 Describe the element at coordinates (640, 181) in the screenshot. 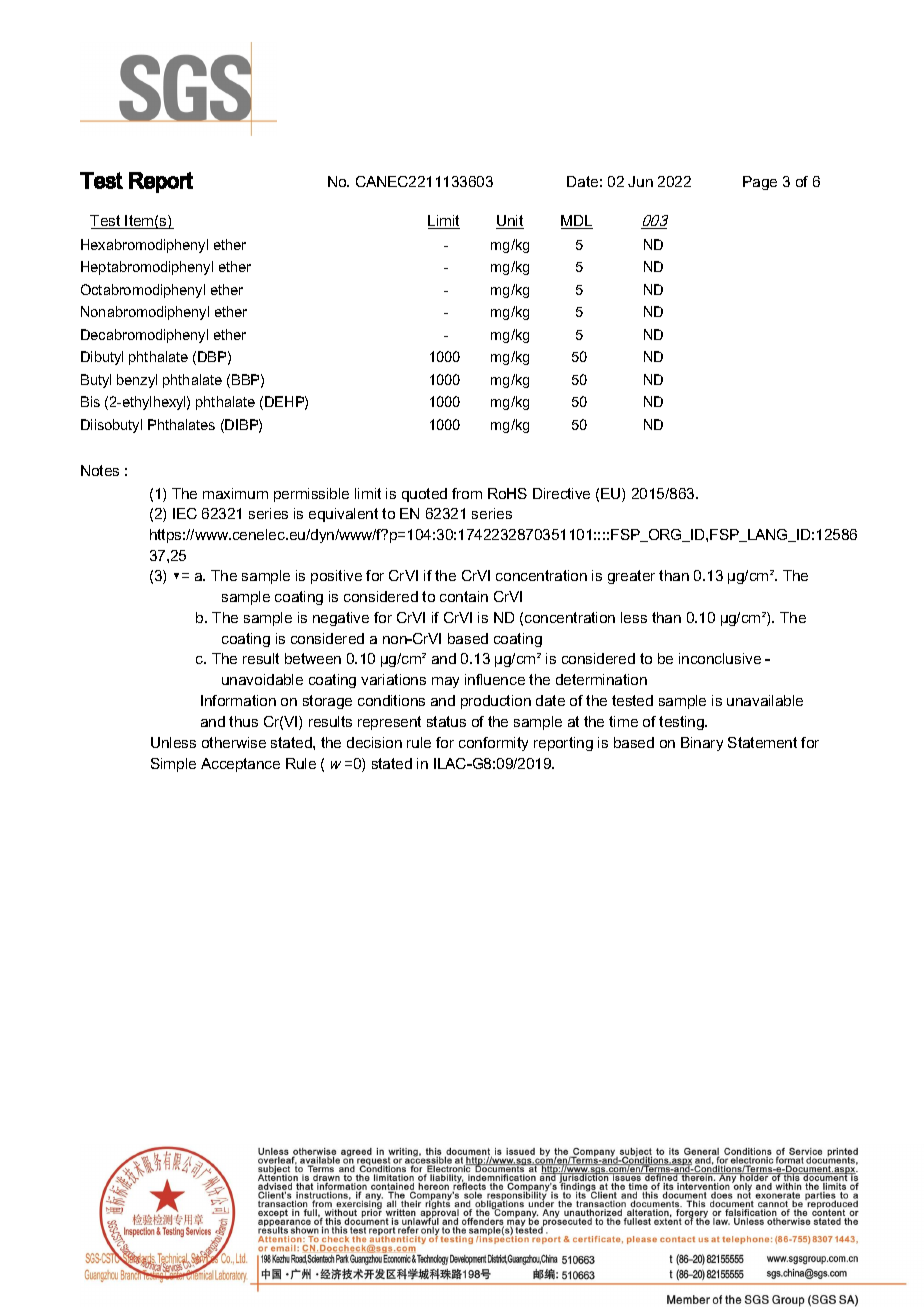

I see `Jun` at that location.
